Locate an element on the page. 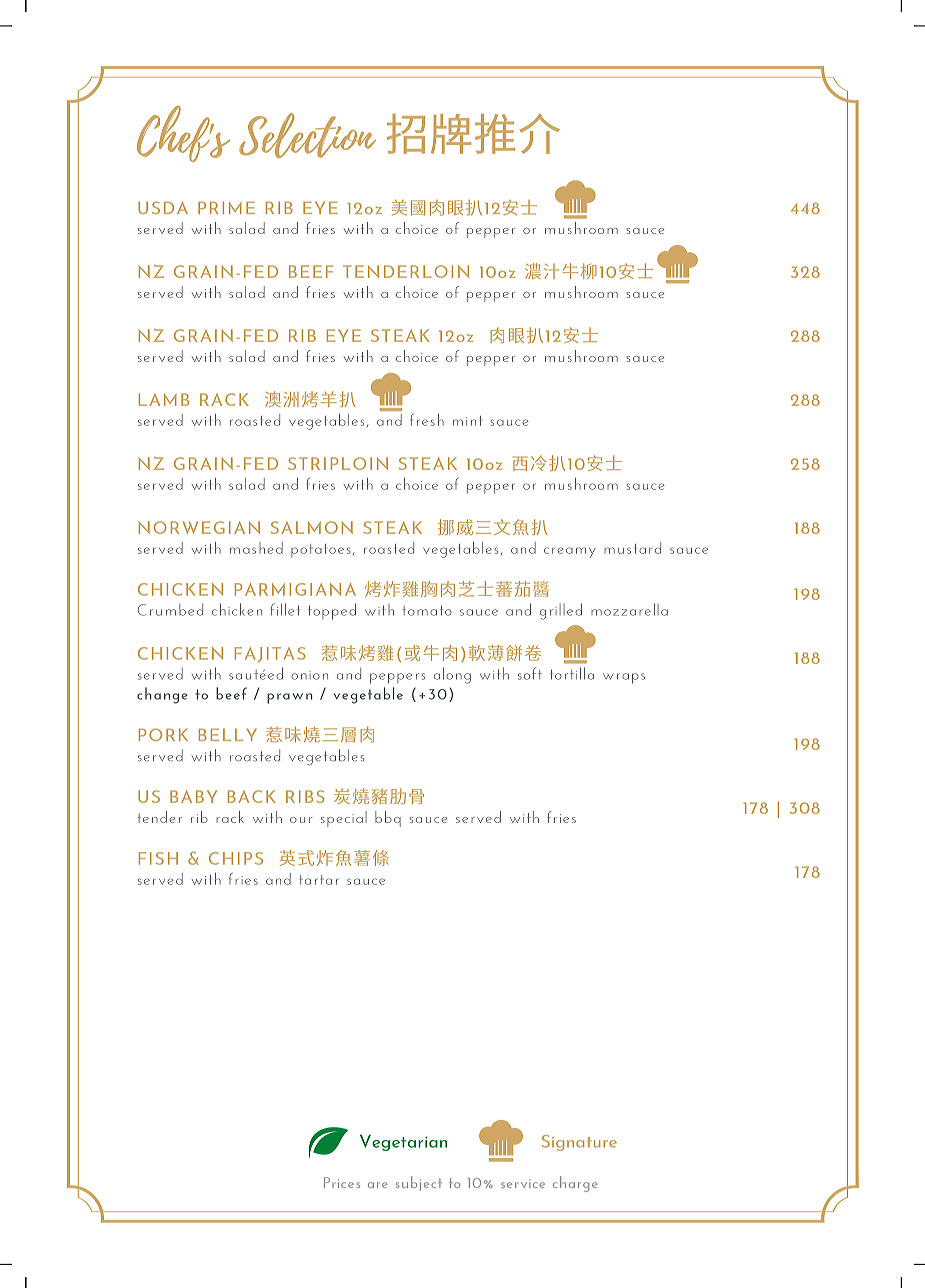 This page has height=1288, width=925. PRIME is located at coordinates (226, 207).
